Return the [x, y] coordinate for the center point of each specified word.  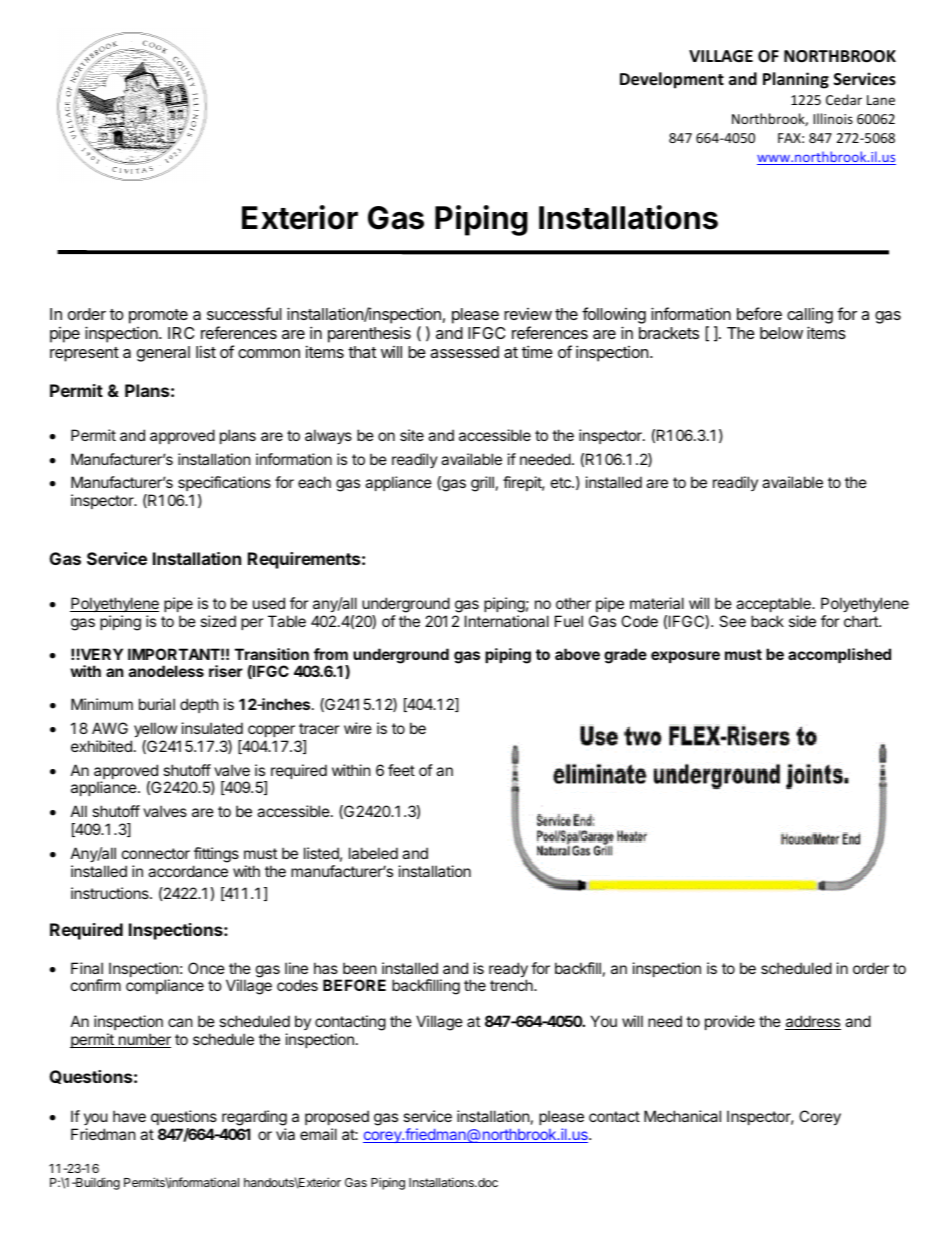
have [129, 1116]
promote [158, 316]
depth [199, 705]
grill [482, 484]
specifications [224, 485]
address [813, 1022]
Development [672, 80]
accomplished [839, 655]
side [802, 621]
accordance [188, 871]
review [528, 314]
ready [508, 971]
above [577, 654]
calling [810, 317]
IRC [181, 333]
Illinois [833, 118]
